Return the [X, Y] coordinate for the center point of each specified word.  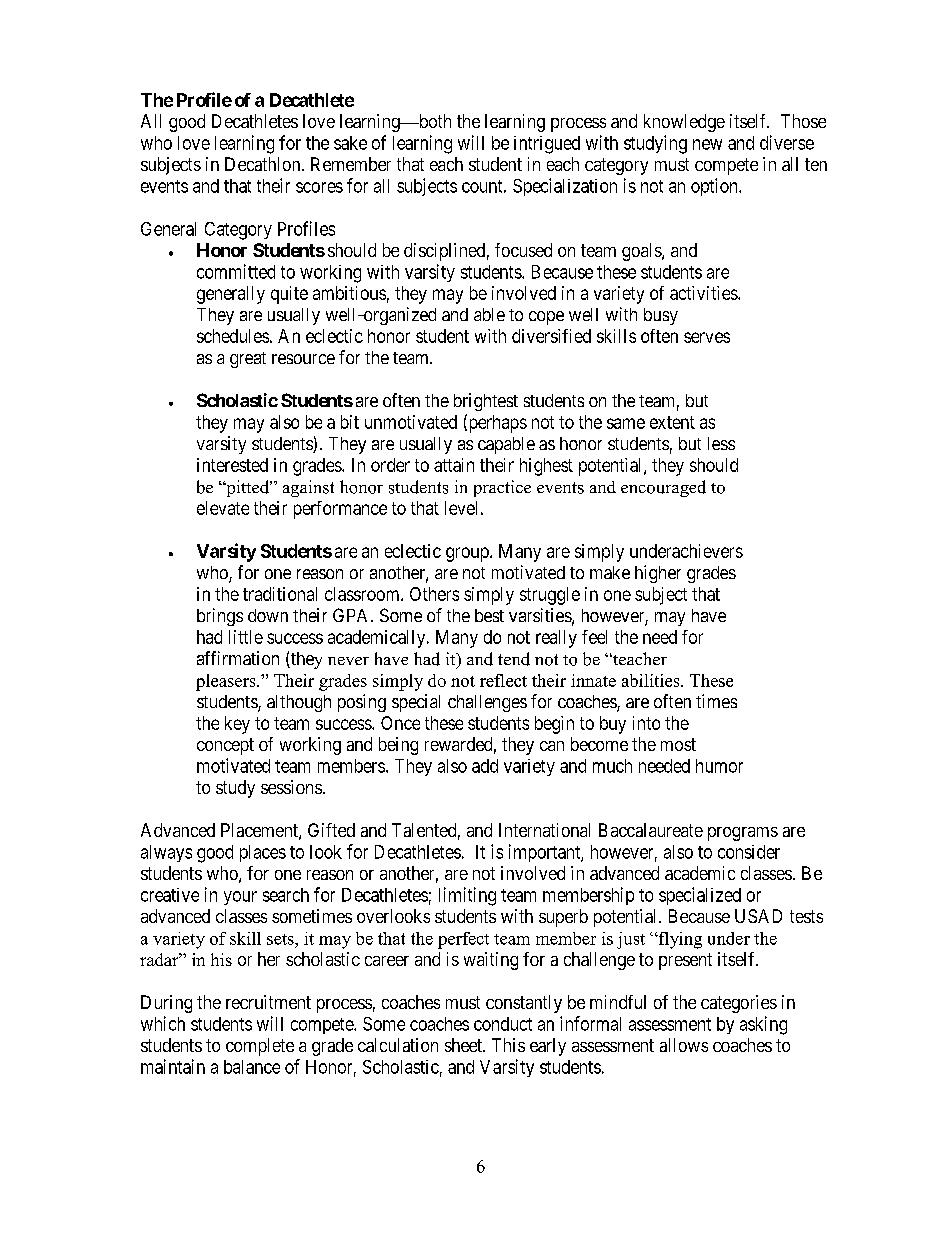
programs [743, 834]
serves [707, 337]
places [263, 853]
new [707, 144]
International [544, 830]
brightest [486, 402]
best [489, 615]
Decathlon [264, 164]
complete [260, 1047]
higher [658, 574]
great [248, 360]
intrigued [547, 145]
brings [220, 617]
